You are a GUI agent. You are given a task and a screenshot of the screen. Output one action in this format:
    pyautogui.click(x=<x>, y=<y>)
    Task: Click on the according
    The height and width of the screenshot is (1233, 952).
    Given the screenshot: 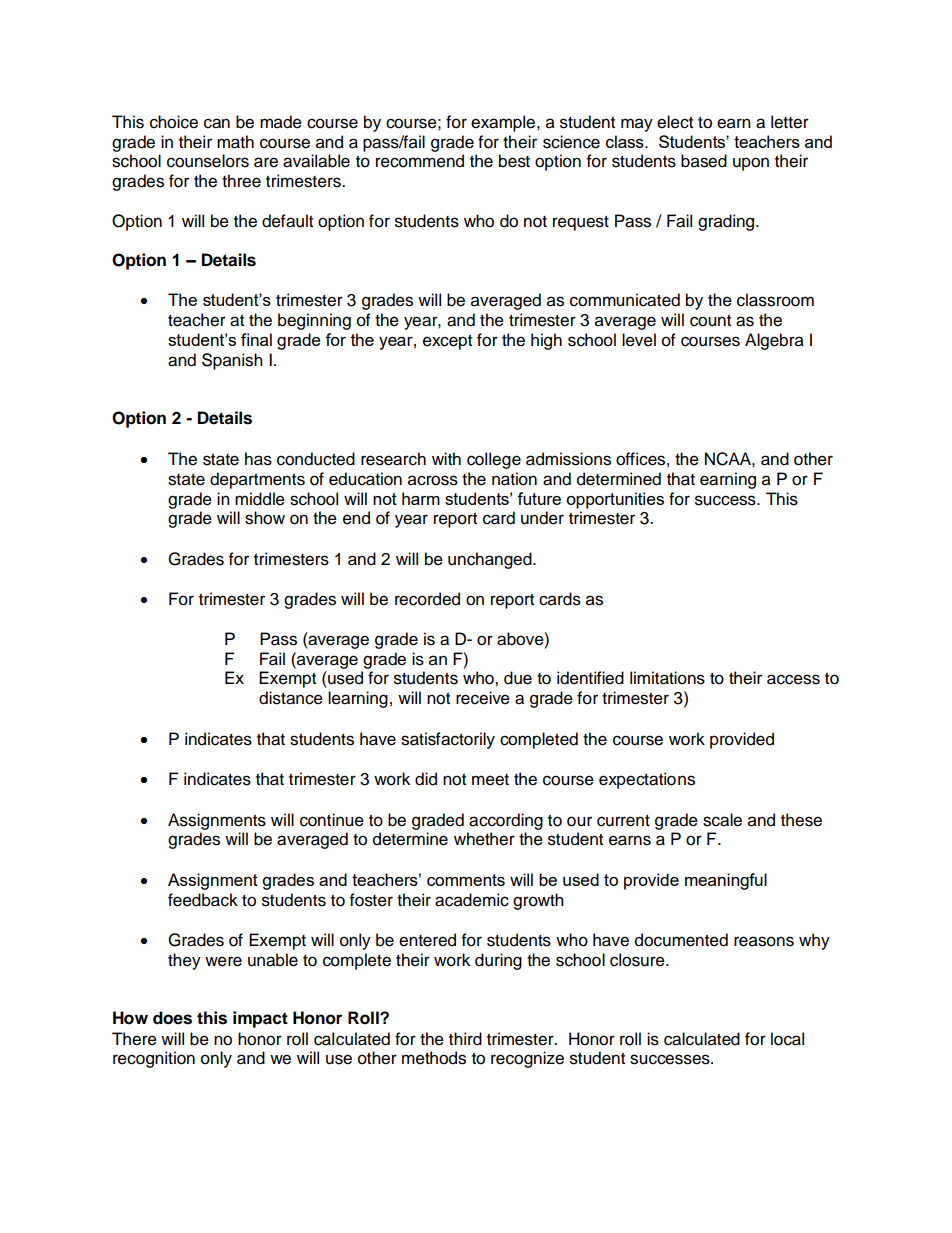 What is the action you would take?
    pyautogui.click(x=506, y=821)
